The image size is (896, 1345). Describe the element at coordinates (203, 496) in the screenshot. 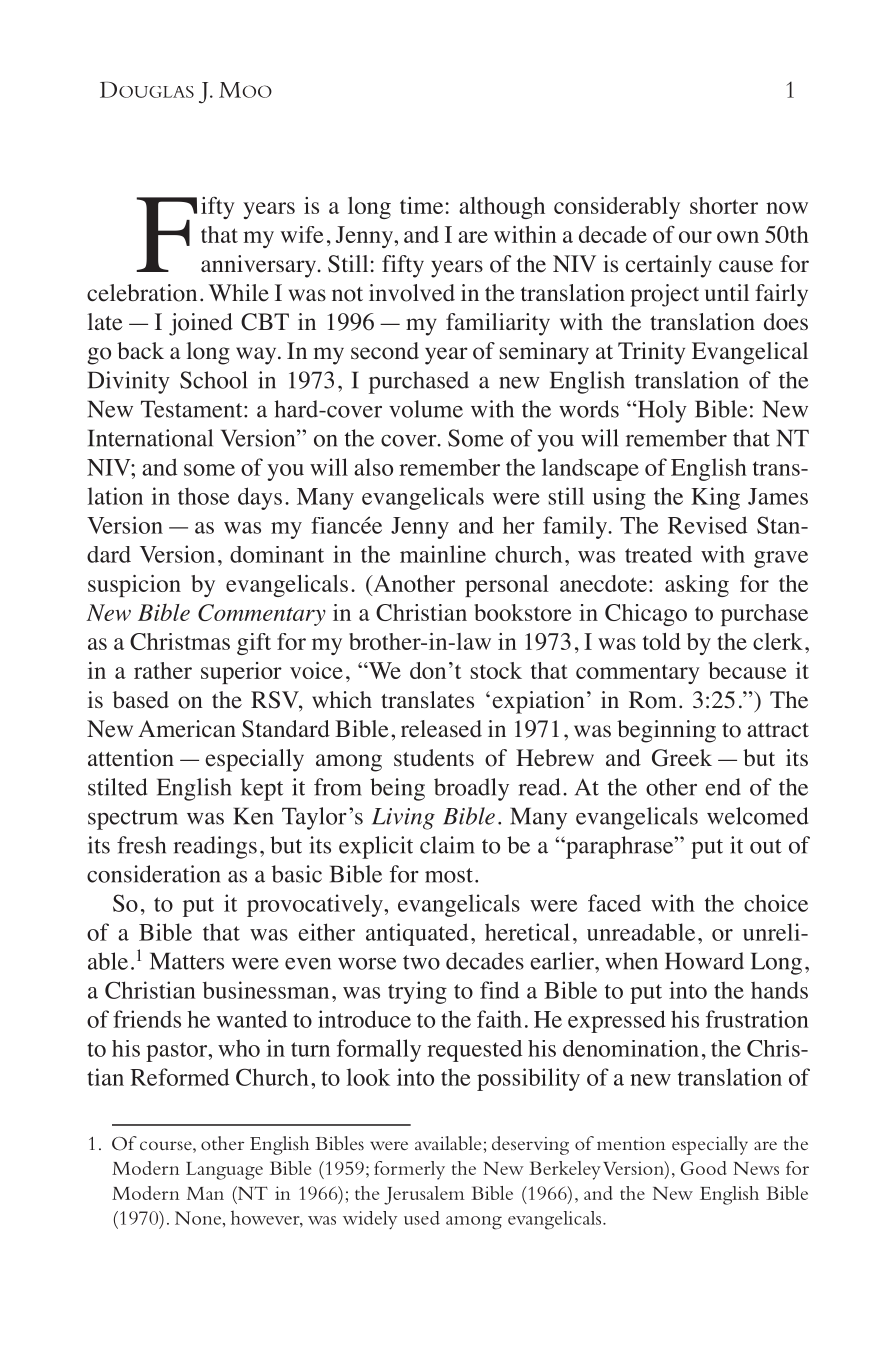

I see `those` at that location.
